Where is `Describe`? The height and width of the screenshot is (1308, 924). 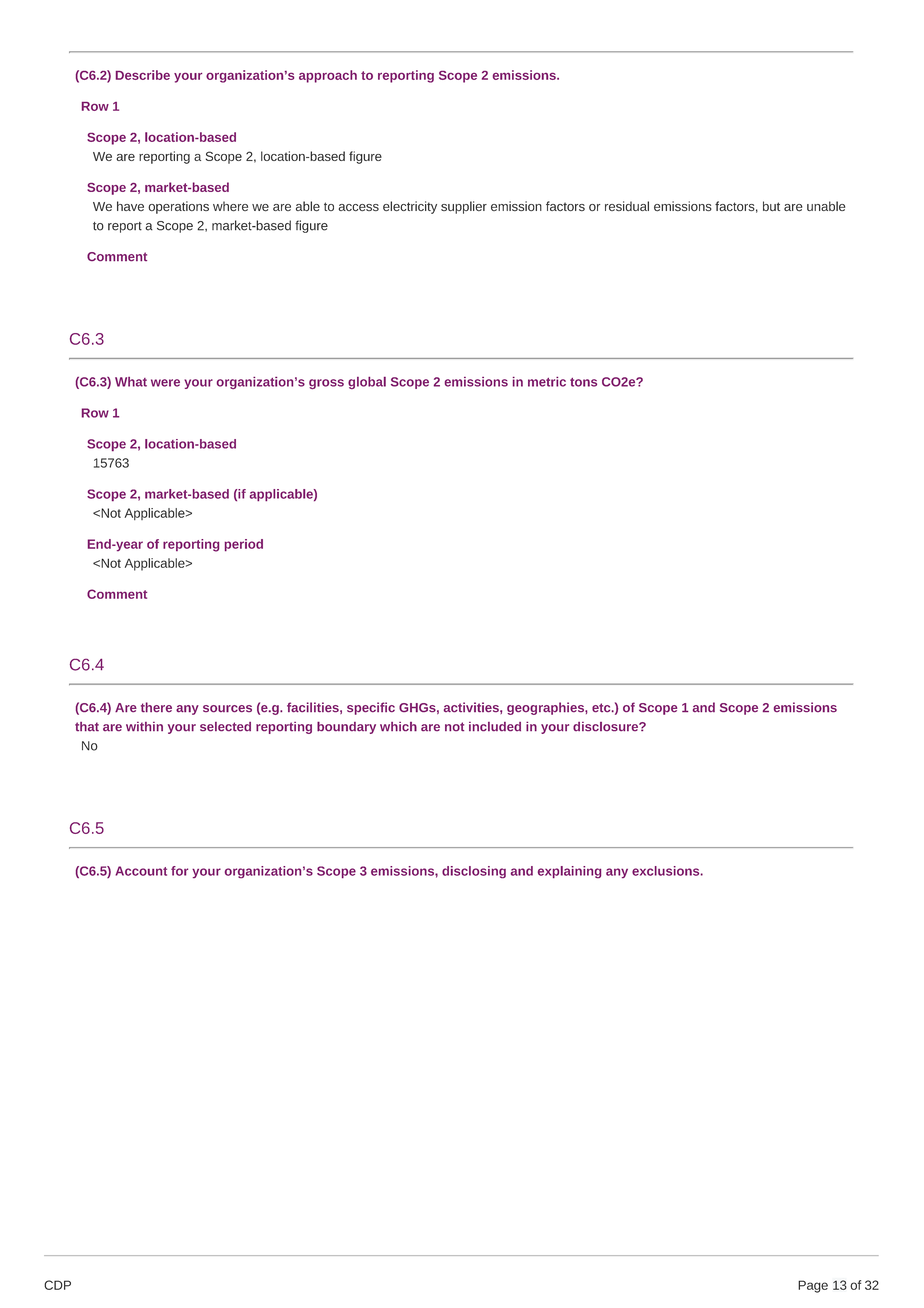 Describe is located at coordinates (143, 75).
